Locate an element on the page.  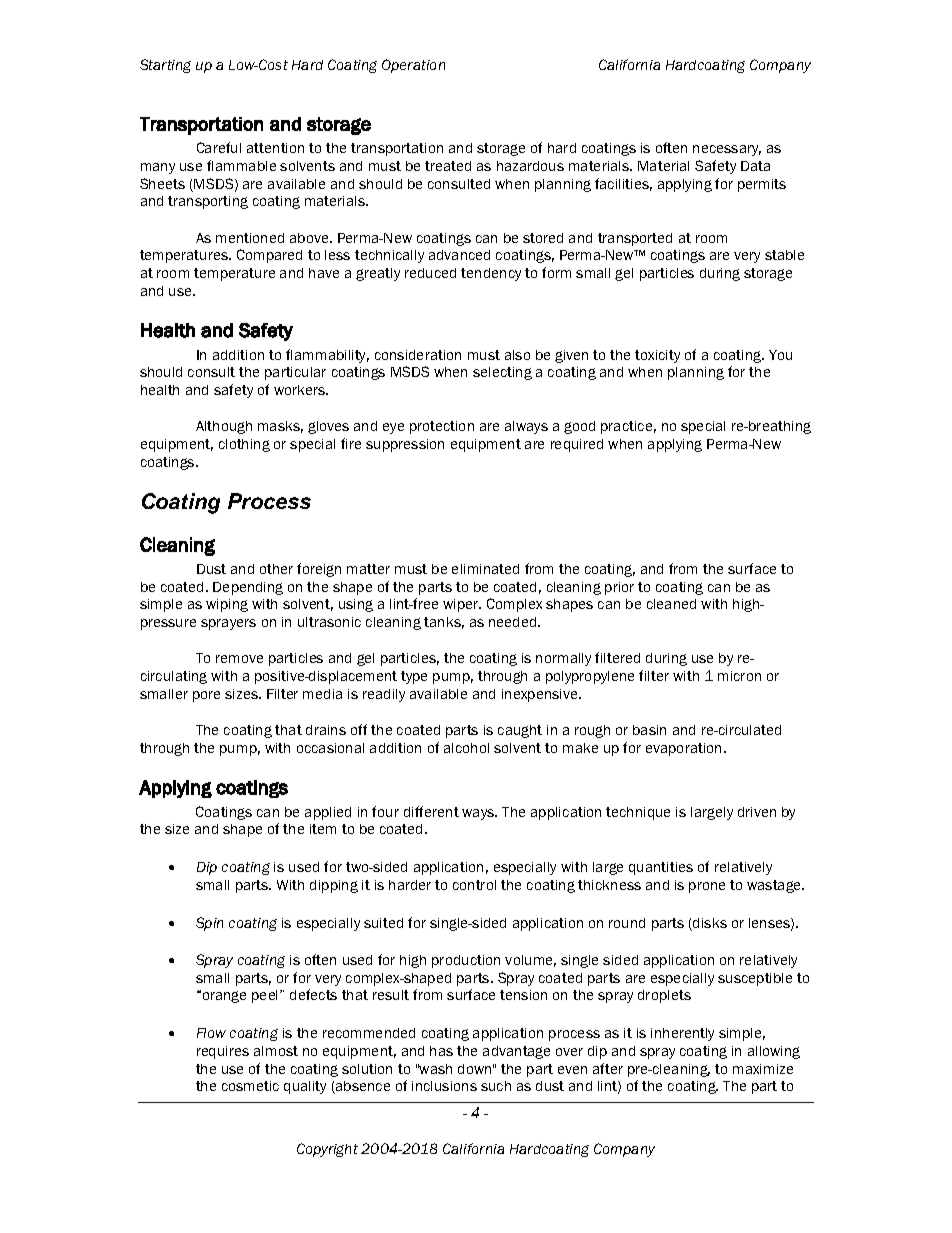
Careful is located at coordinates (219, 147).
